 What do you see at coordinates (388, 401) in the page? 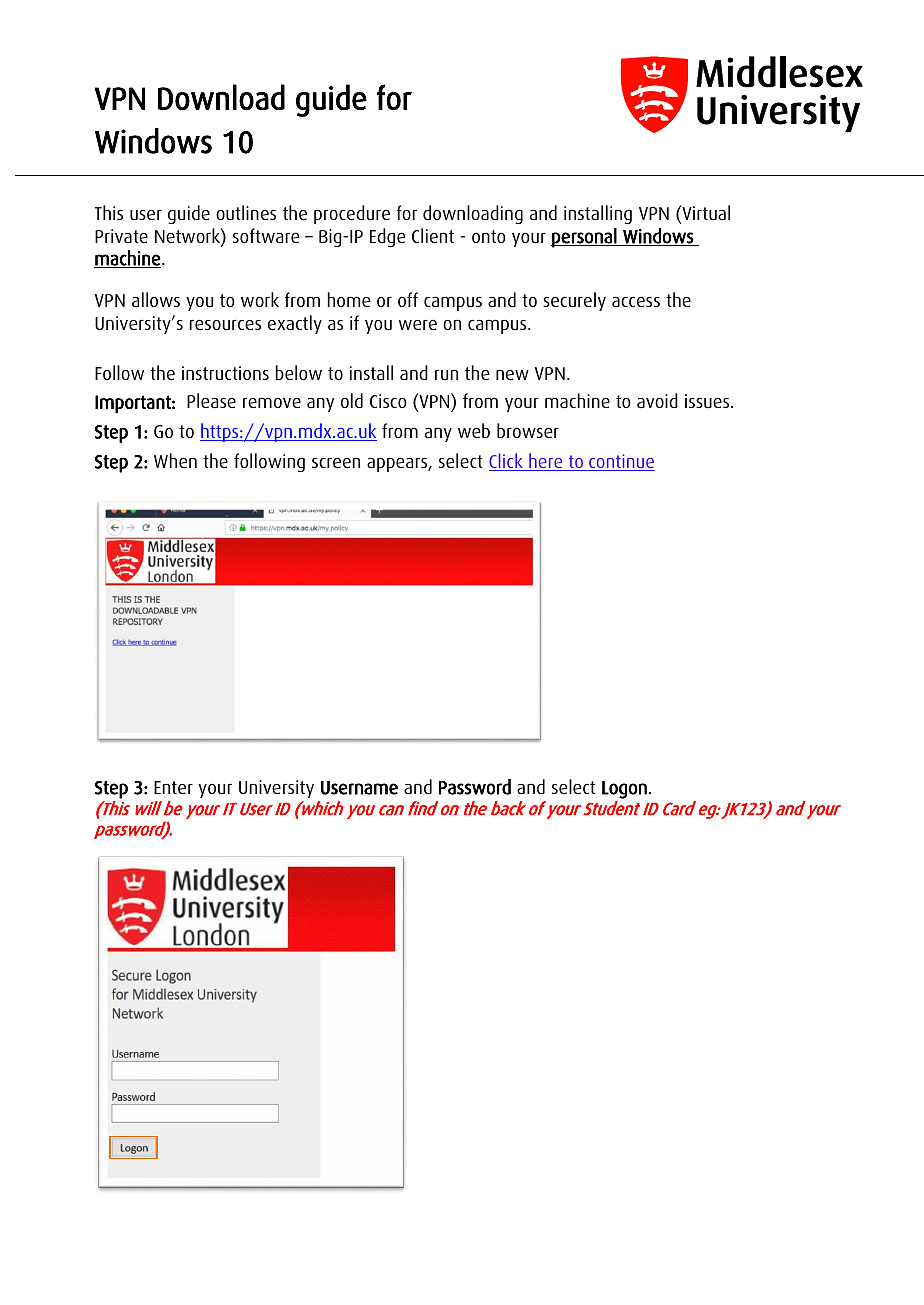
I see `Cisco` at bounding box center [388, 401].
